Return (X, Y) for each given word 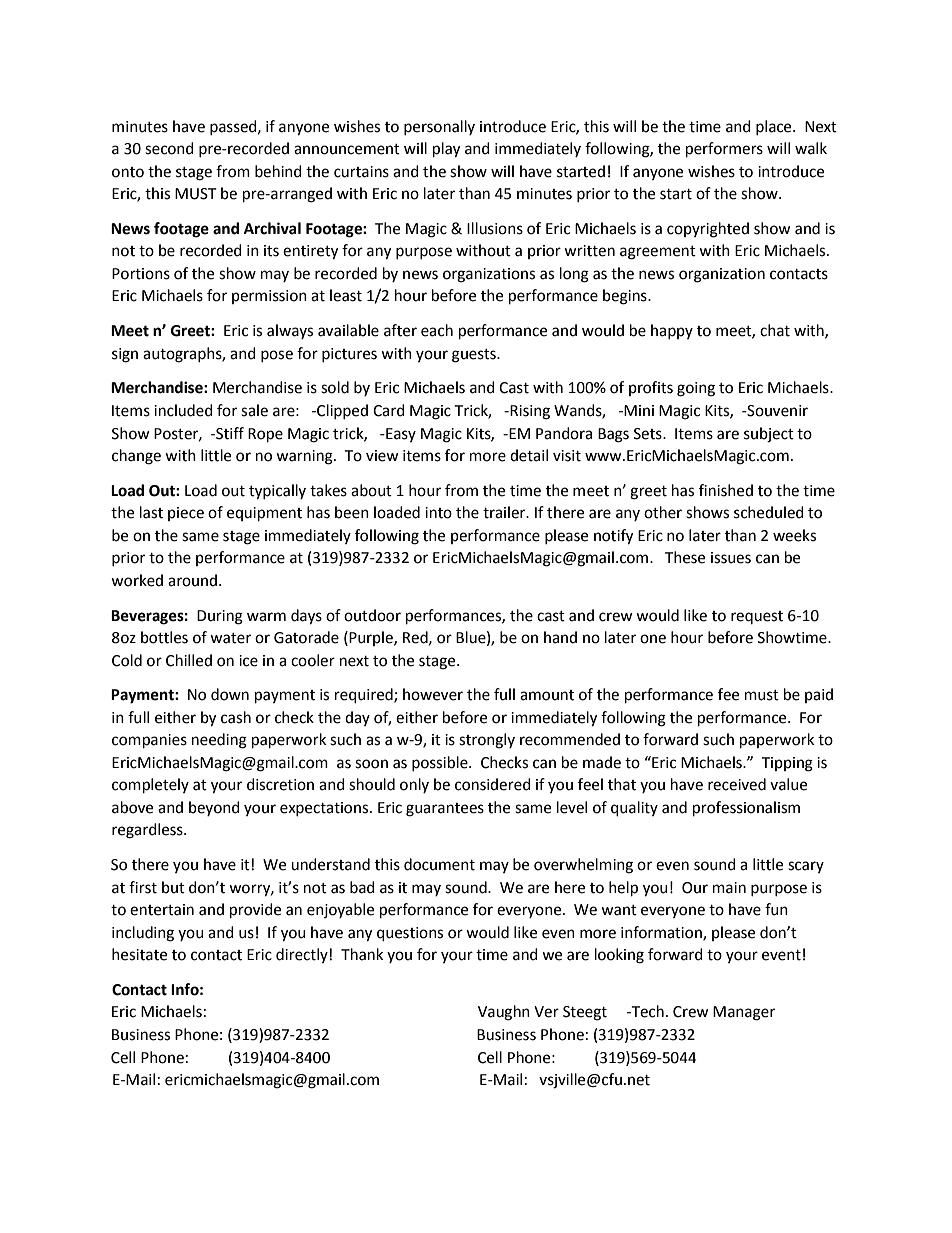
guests (475, 356)
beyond (214, 808)
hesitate (139, 954)
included (183, 410)
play (446, 150)
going (696, 389)
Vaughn (504, 1013)
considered (493, 784)
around (192, 580)
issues (731, 558)
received (737, 784)
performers (724, 150)
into (438, 513)
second (169, 148)
